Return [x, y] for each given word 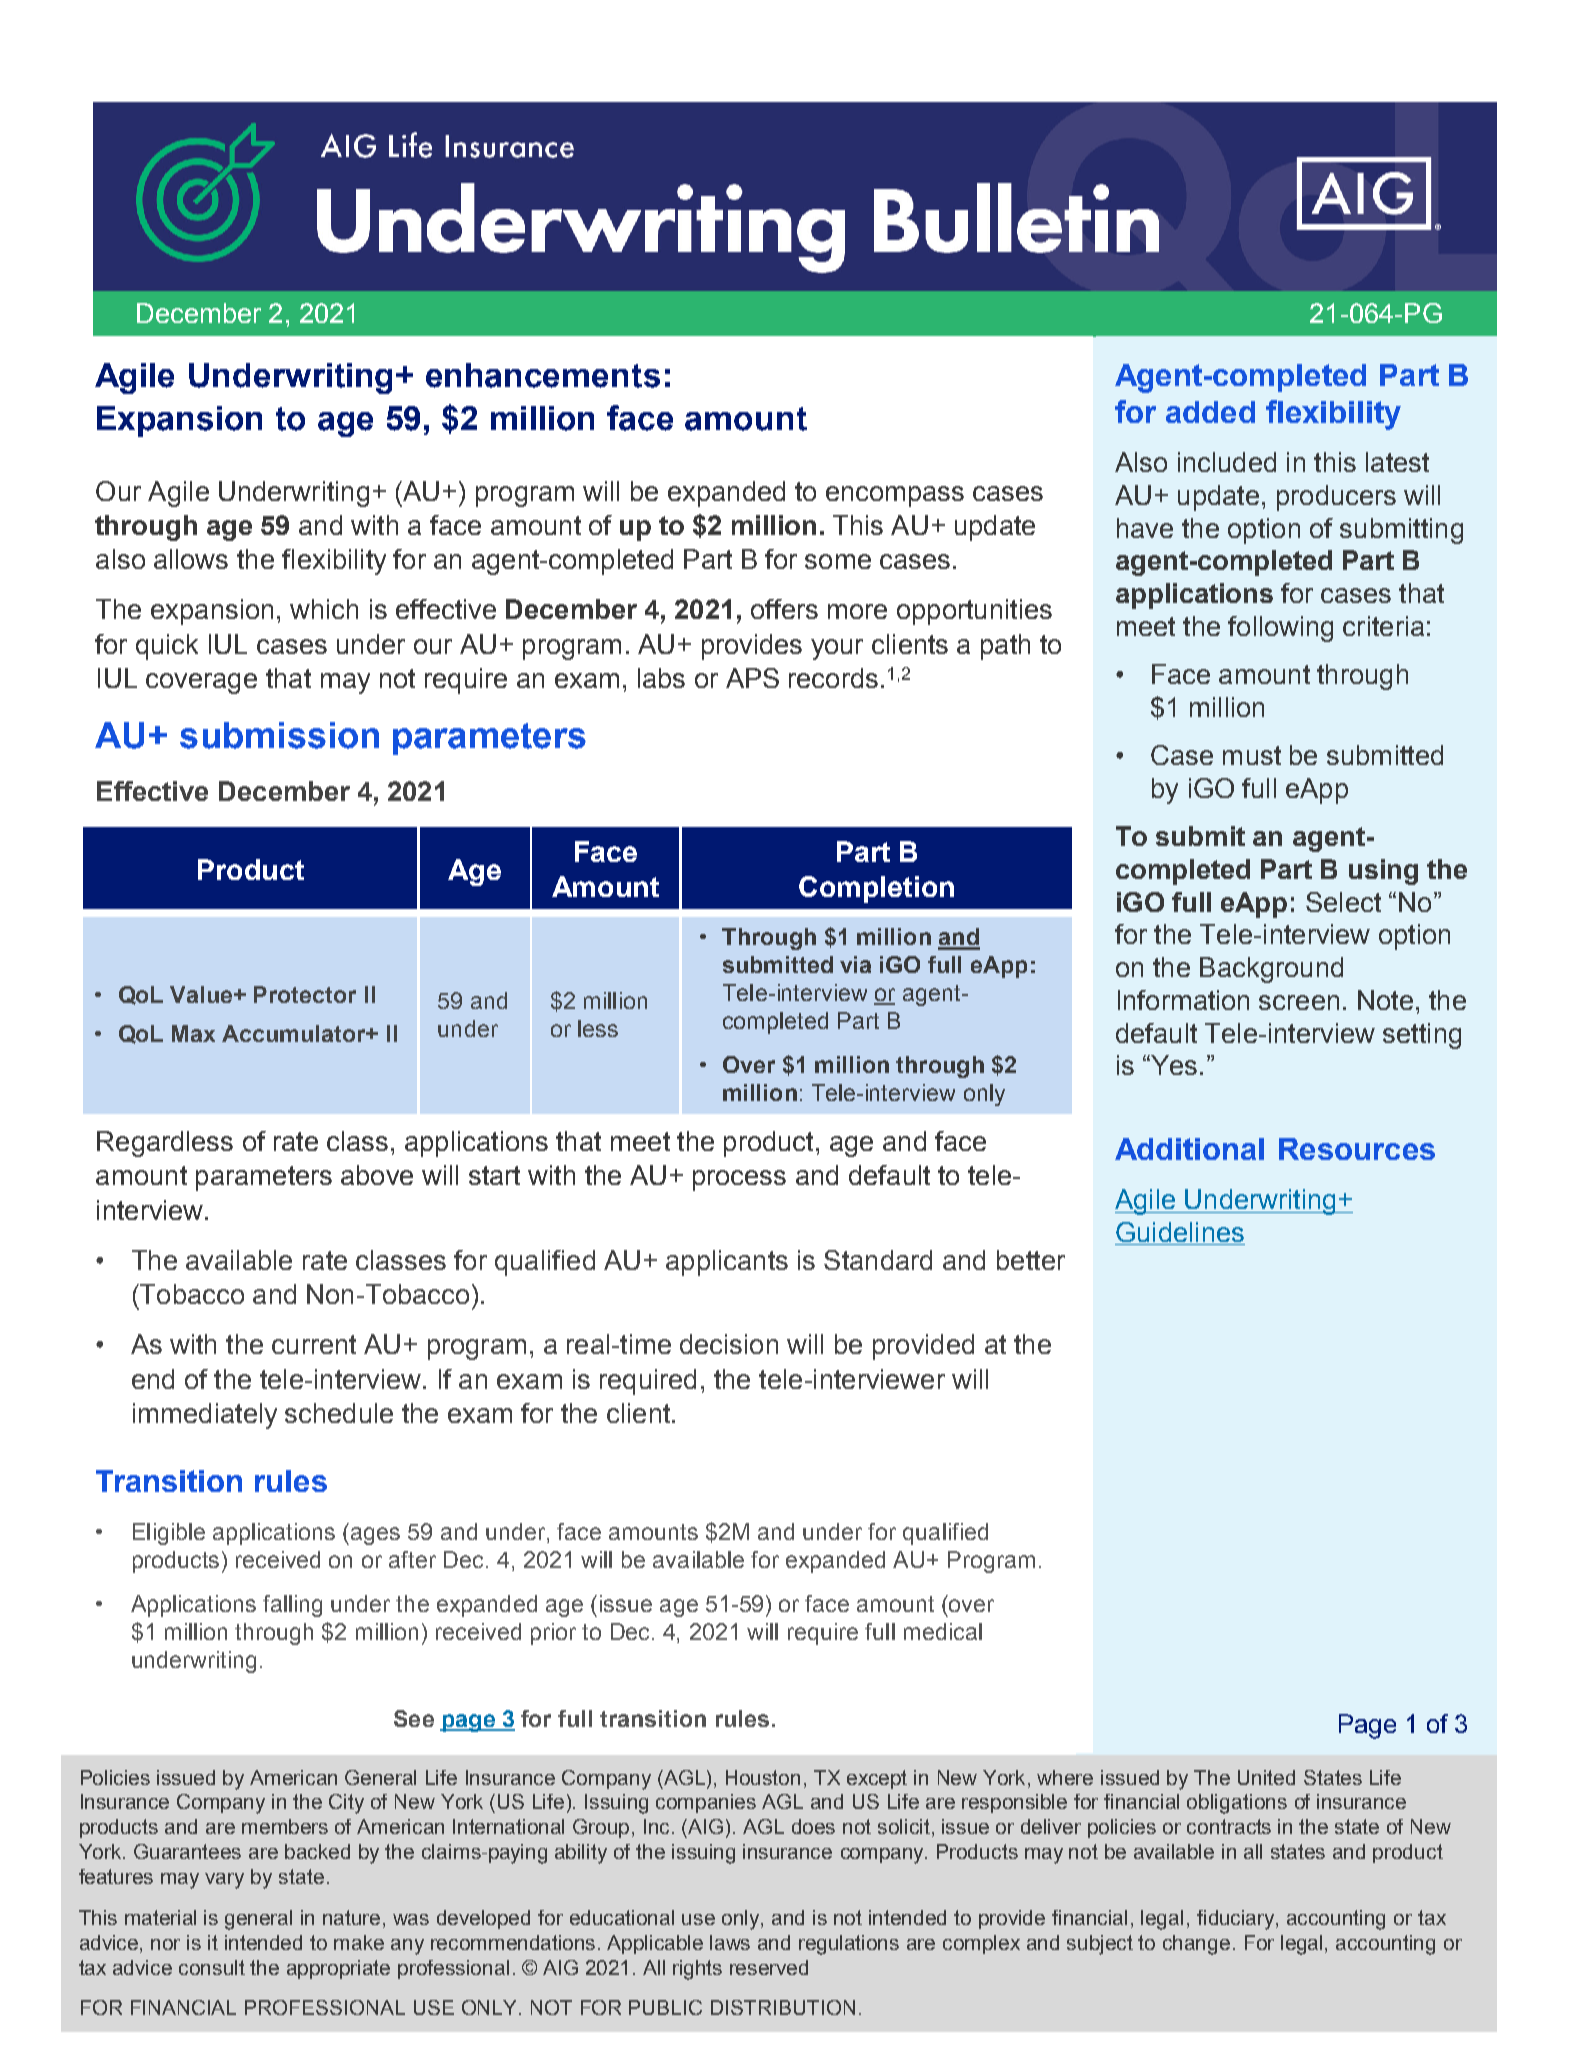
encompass [895, 496]
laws [730, 1942]
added [1210, 412]
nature [351, 1917]
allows [191, 559]
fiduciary [1237, 1920]
